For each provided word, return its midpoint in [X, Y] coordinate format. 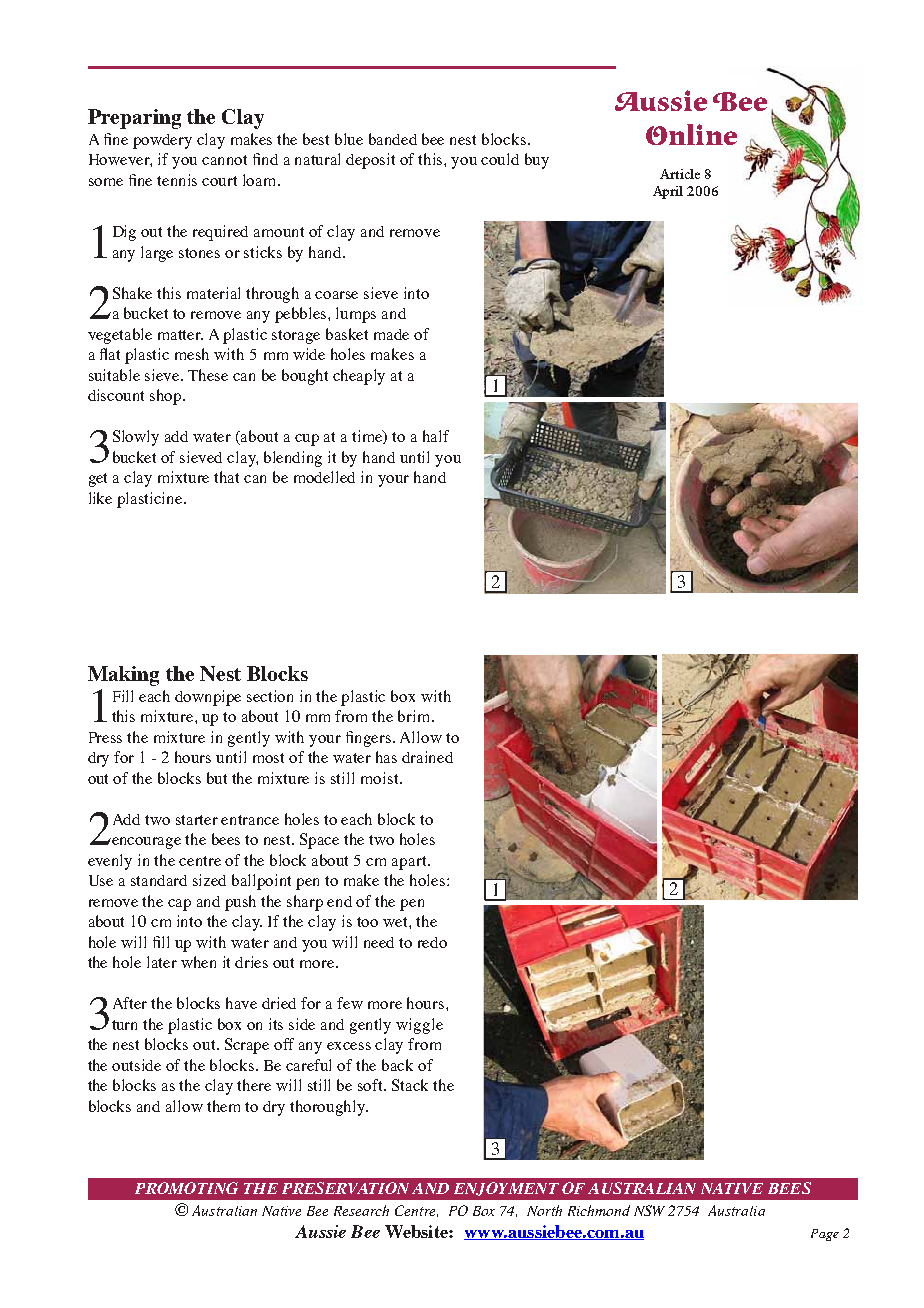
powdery [162, 141]
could [500, 159]
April [668, 192]
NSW [649, 1210]
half [436, 436]
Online [691, 134]
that [226, 477]
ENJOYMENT [506, 1189]
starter [197, 820]
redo [432, 942]
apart [410, 863]
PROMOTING [186, 1188]
